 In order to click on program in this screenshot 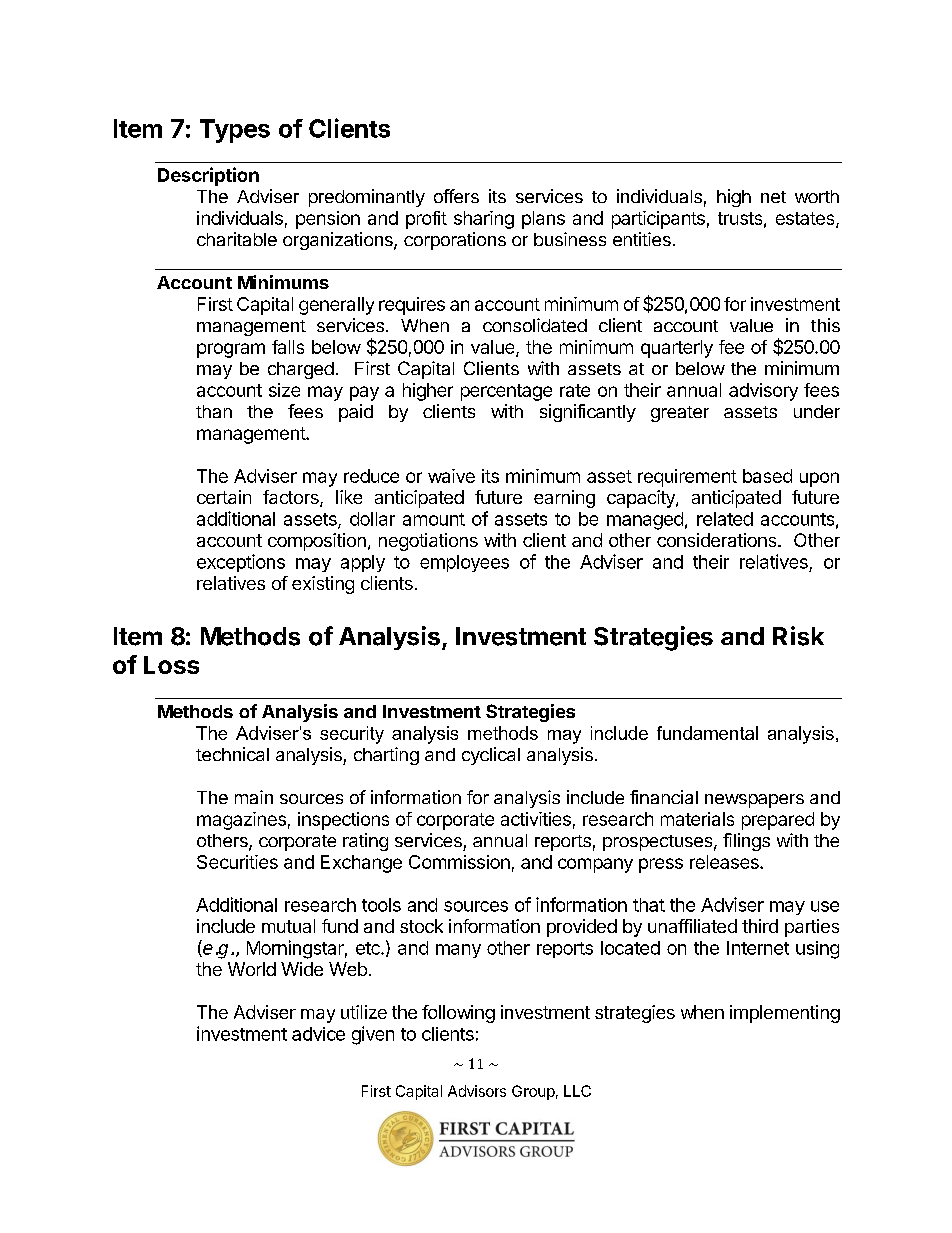, I will do `click(231, 350)`.
